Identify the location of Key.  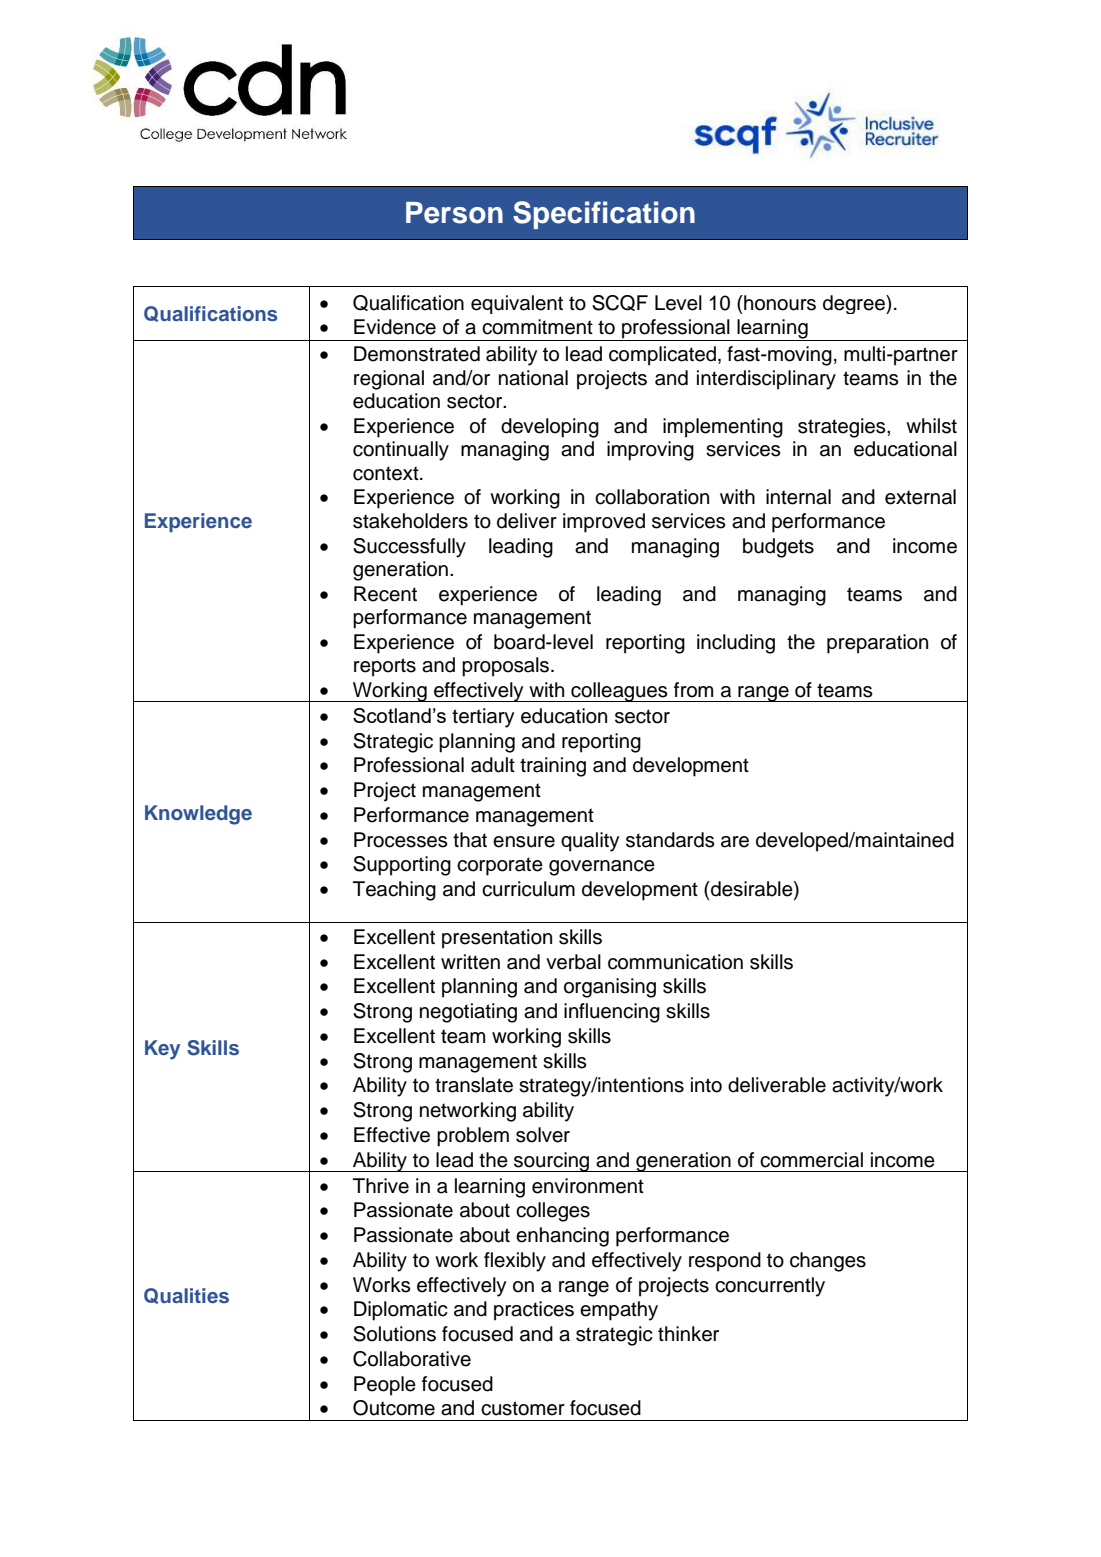
(162, 1050).
